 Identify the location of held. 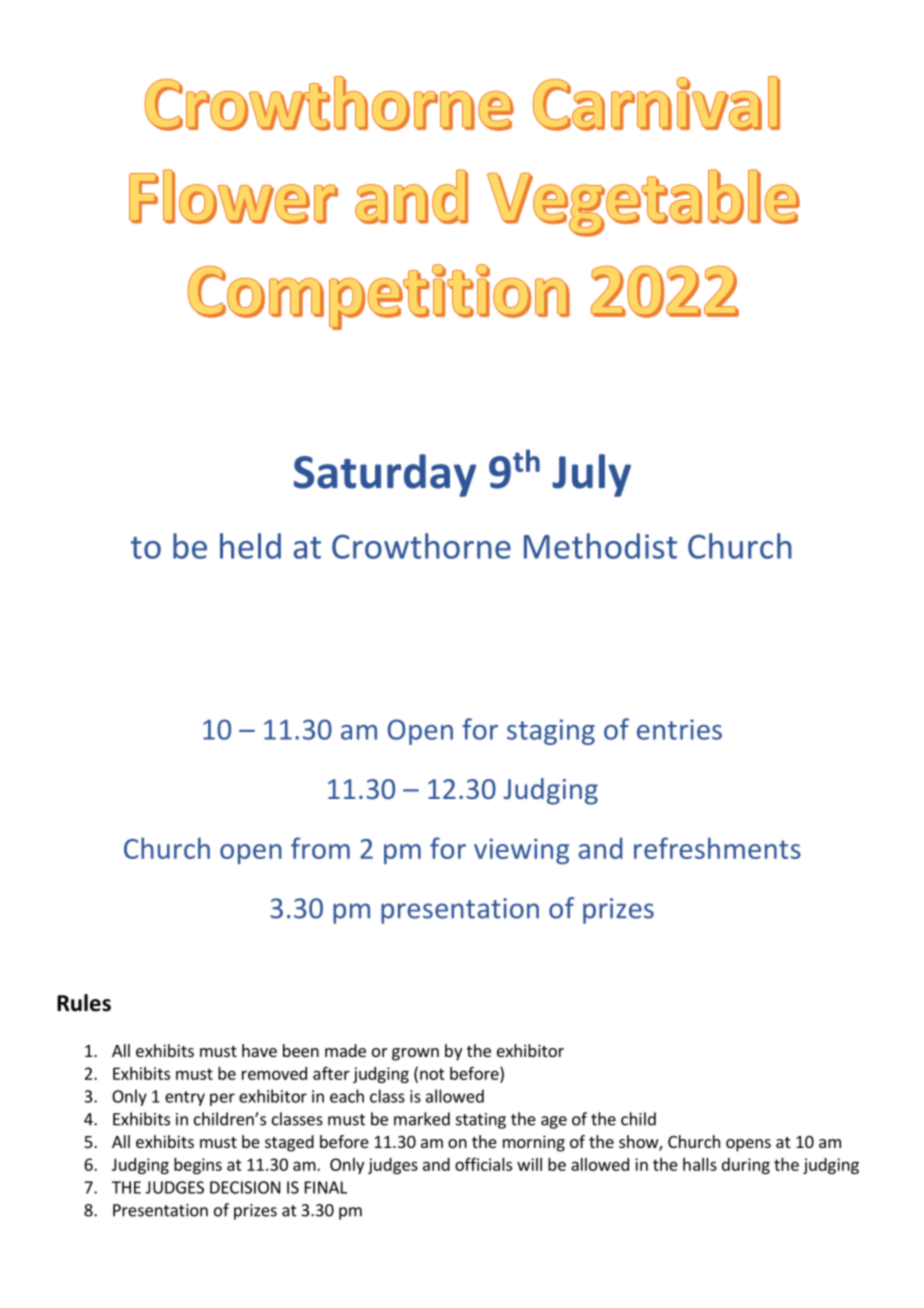
(250, 546).
